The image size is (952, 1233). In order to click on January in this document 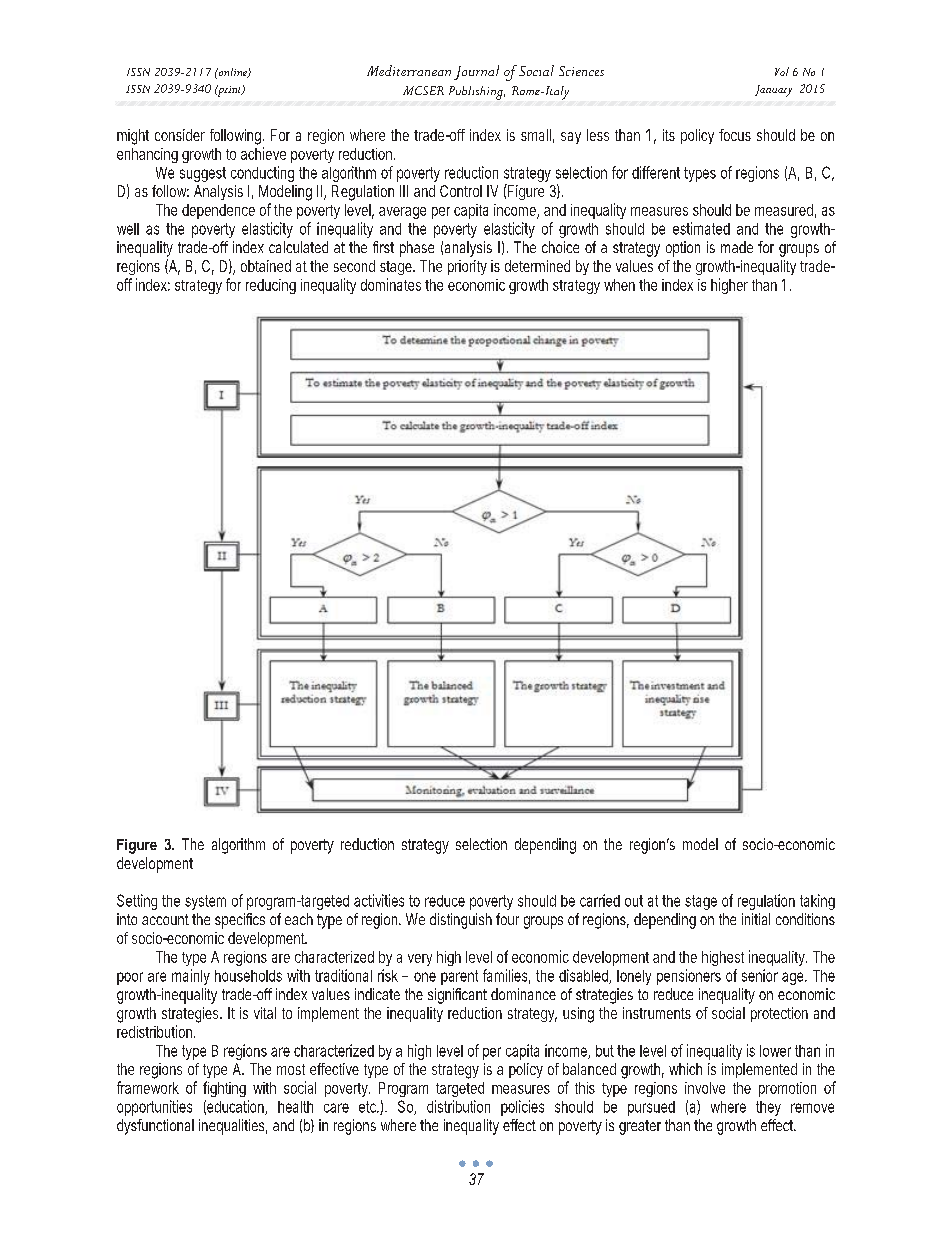, I will do `click(773, 91)`.
